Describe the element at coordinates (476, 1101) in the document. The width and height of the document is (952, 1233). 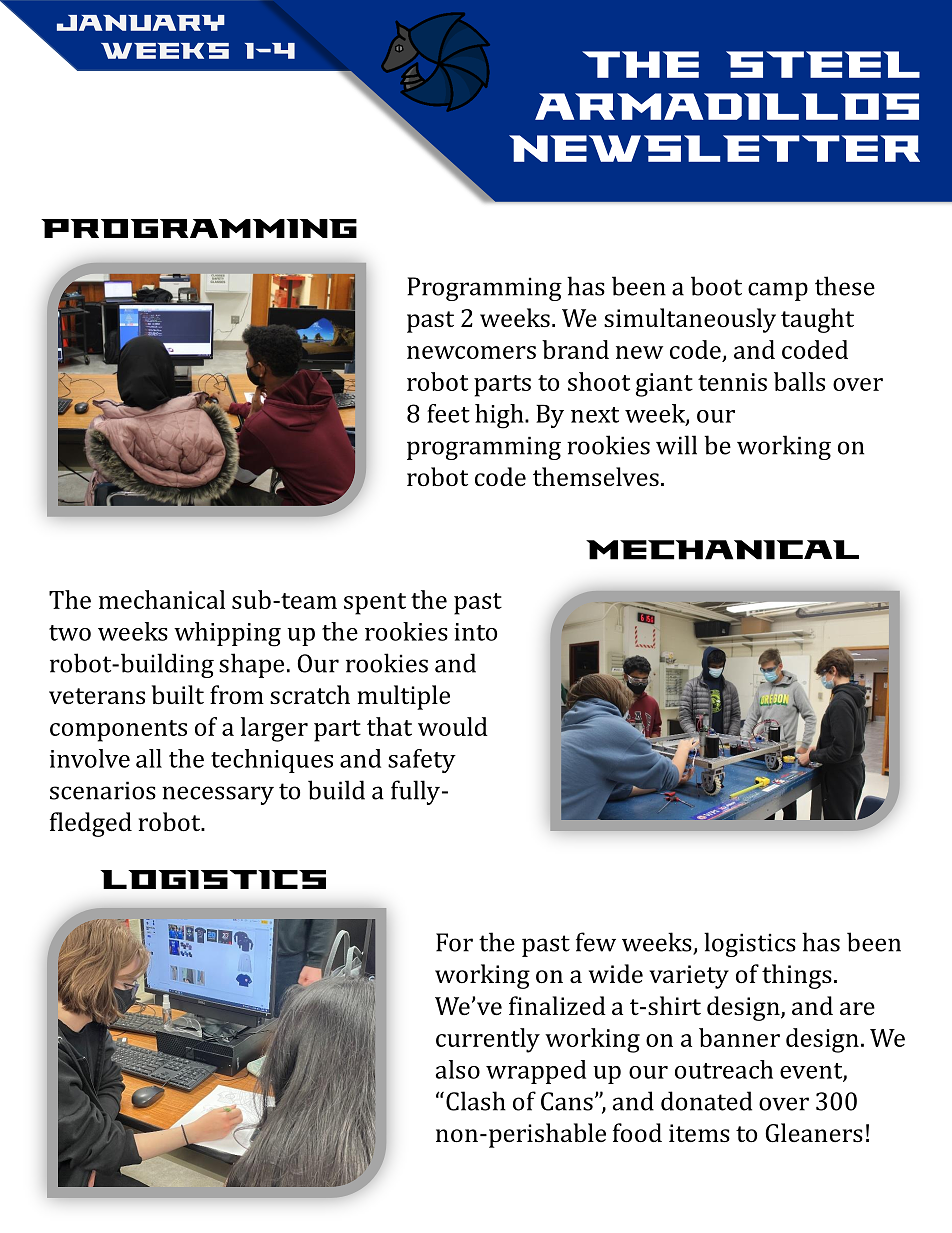
I see `Clash` at that location.
